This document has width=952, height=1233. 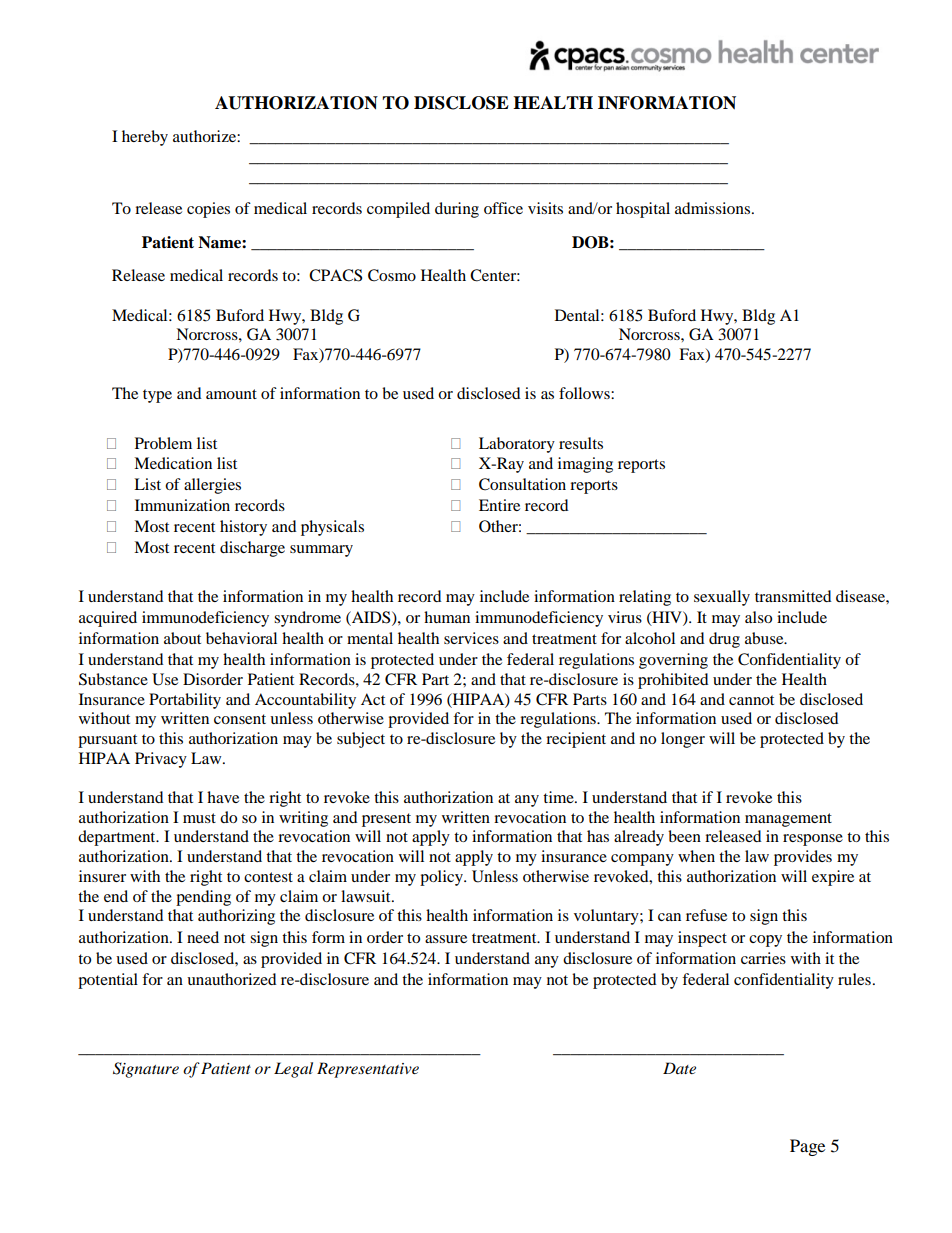 I want to click on amount, so click(x=231, y=394).
